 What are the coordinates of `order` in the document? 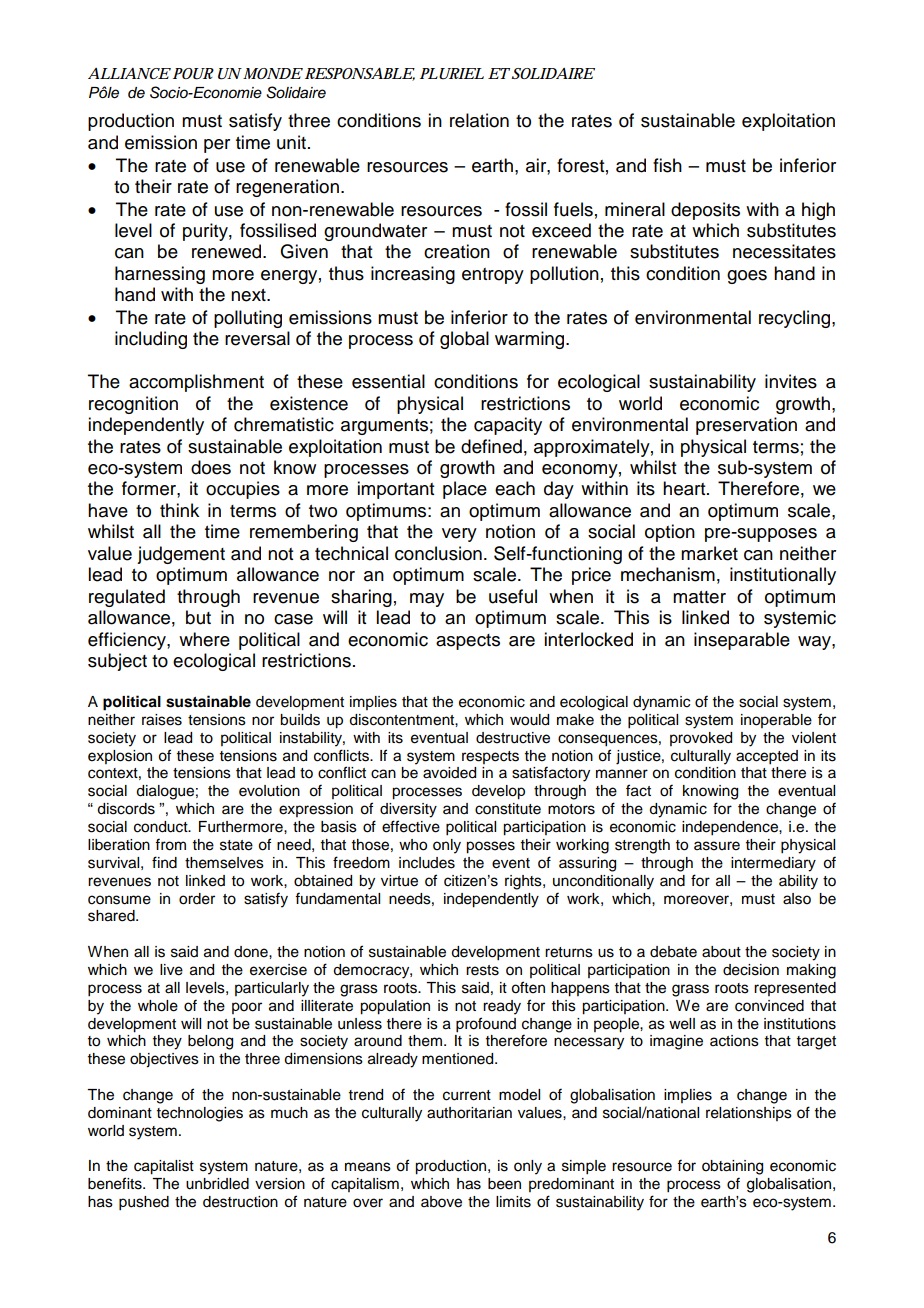 It's located at (197, 899).
